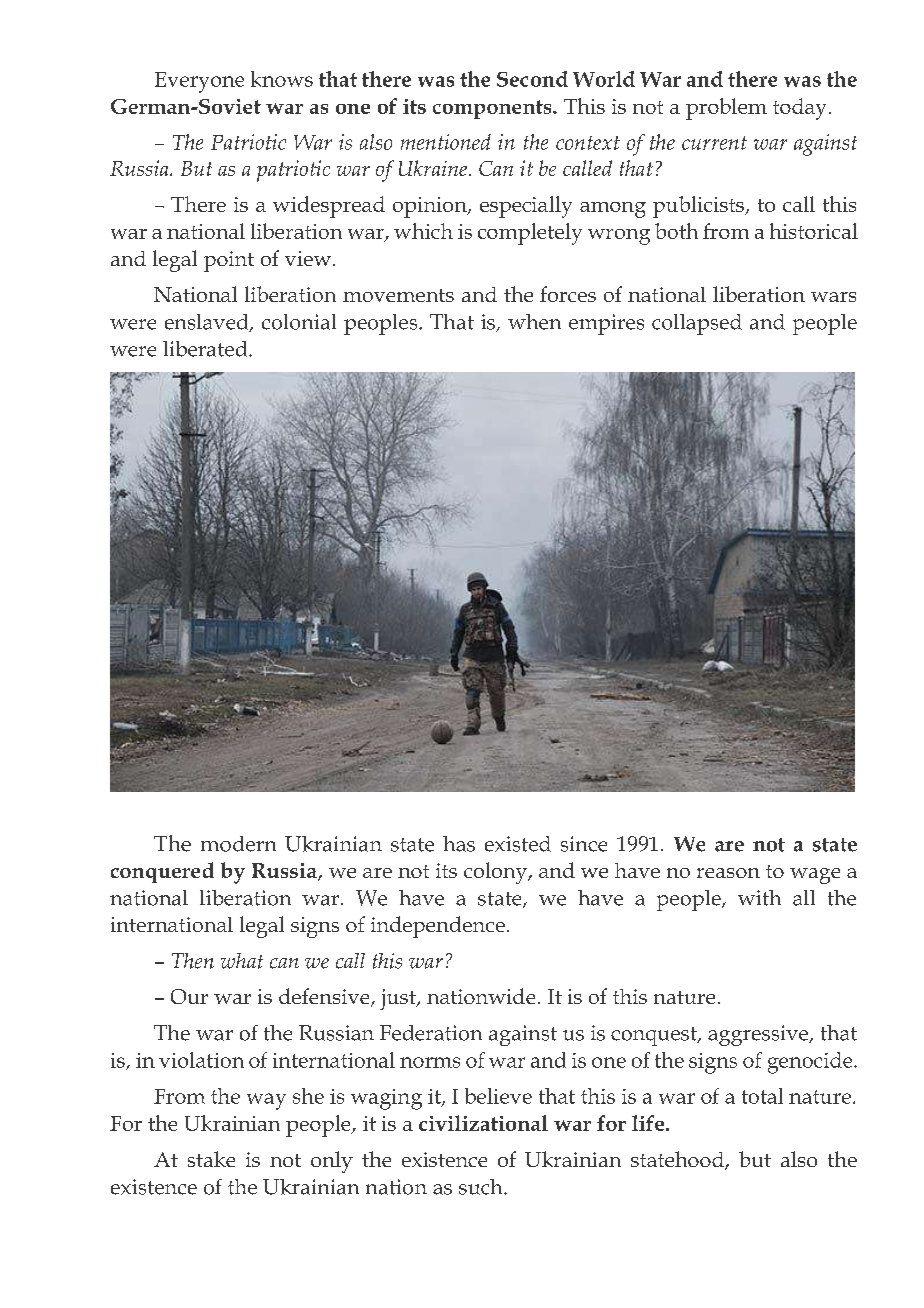 The width and height of the screenshot is (924, 1308). What do you see at coordinates (238, 844) in the screenshot?
I see `modern` at bounding box center [238, 844].
